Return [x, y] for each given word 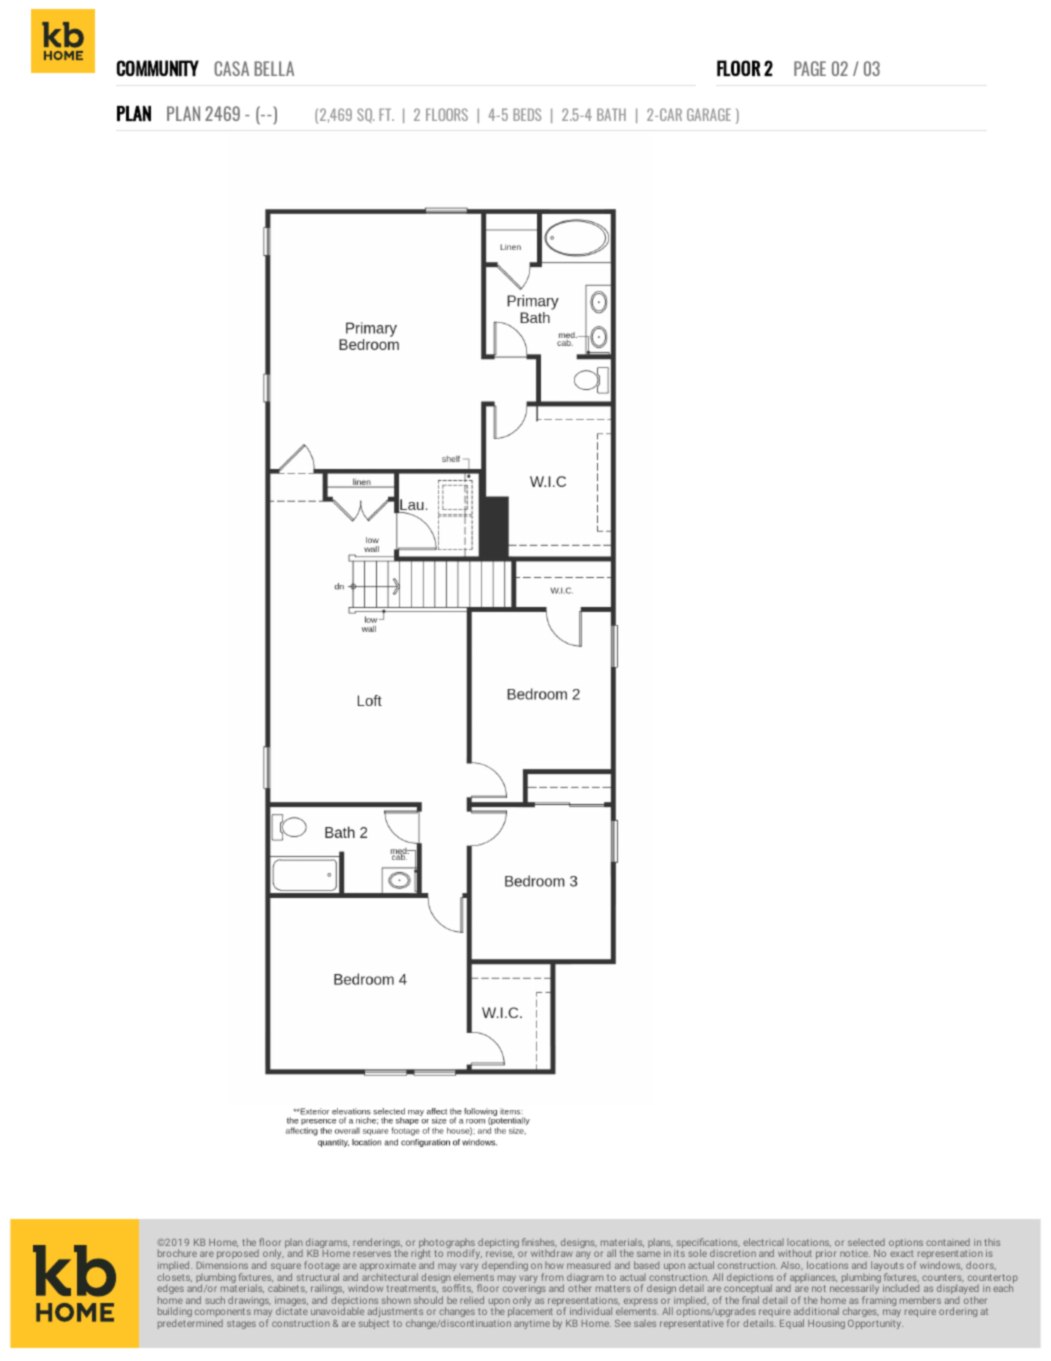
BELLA [274, 68]
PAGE [810, 68]
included [901, 1288]
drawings [249, 1302]
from [552, 1277]
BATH [611, 114]
